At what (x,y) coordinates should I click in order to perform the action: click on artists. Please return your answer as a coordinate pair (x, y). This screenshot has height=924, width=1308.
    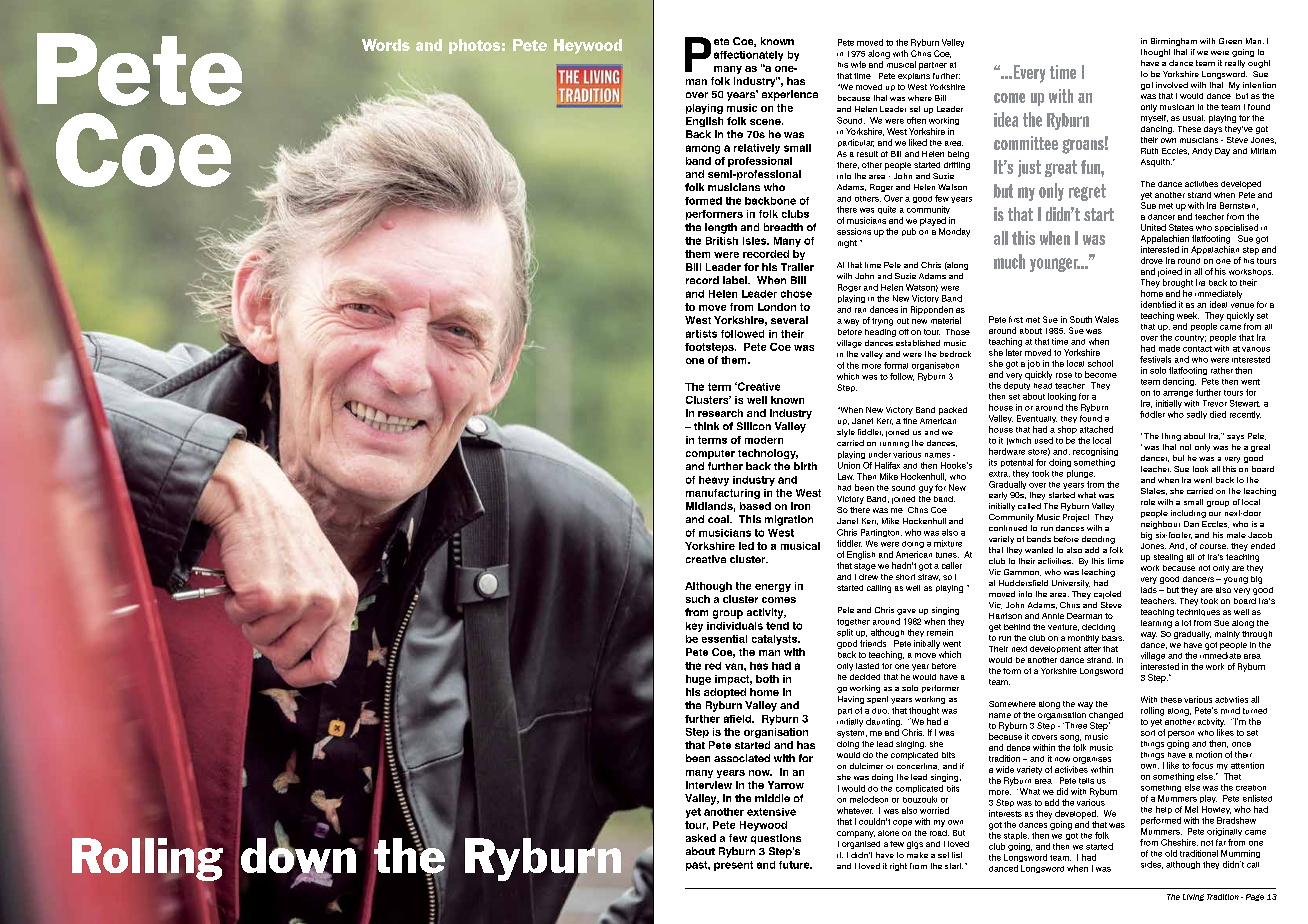
    Looking at the image, I should click on (701, 334).
